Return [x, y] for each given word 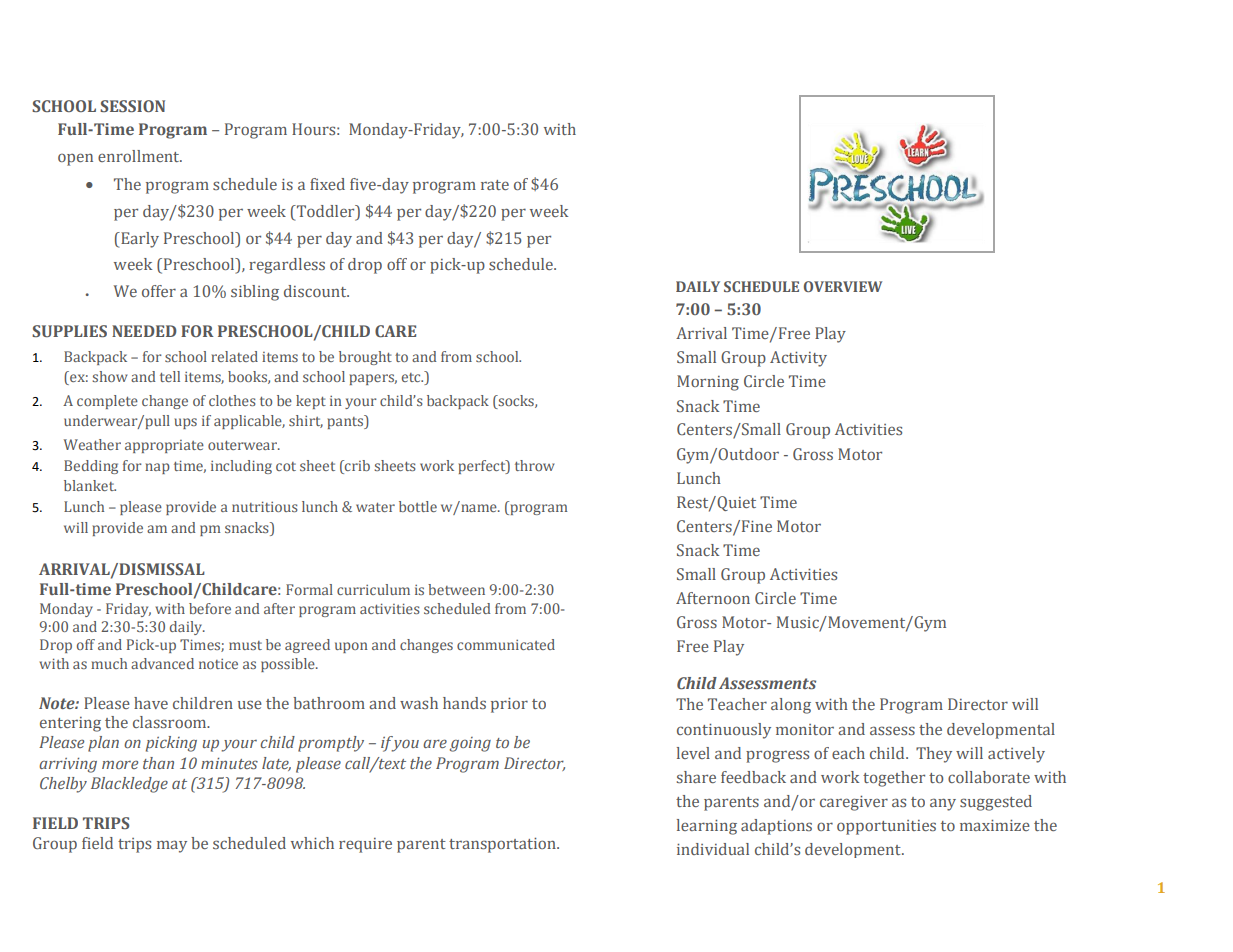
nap [157, 468]
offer [159, 291]
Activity [798, 359]
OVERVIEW [843, 286]
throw [535, 465]
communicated [506, 644]
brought [365, 358]
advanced [162, 663]
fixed [327, 184]
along [791, 706]
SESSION [132, 106]
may [172, 846]
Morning [708, 383]
